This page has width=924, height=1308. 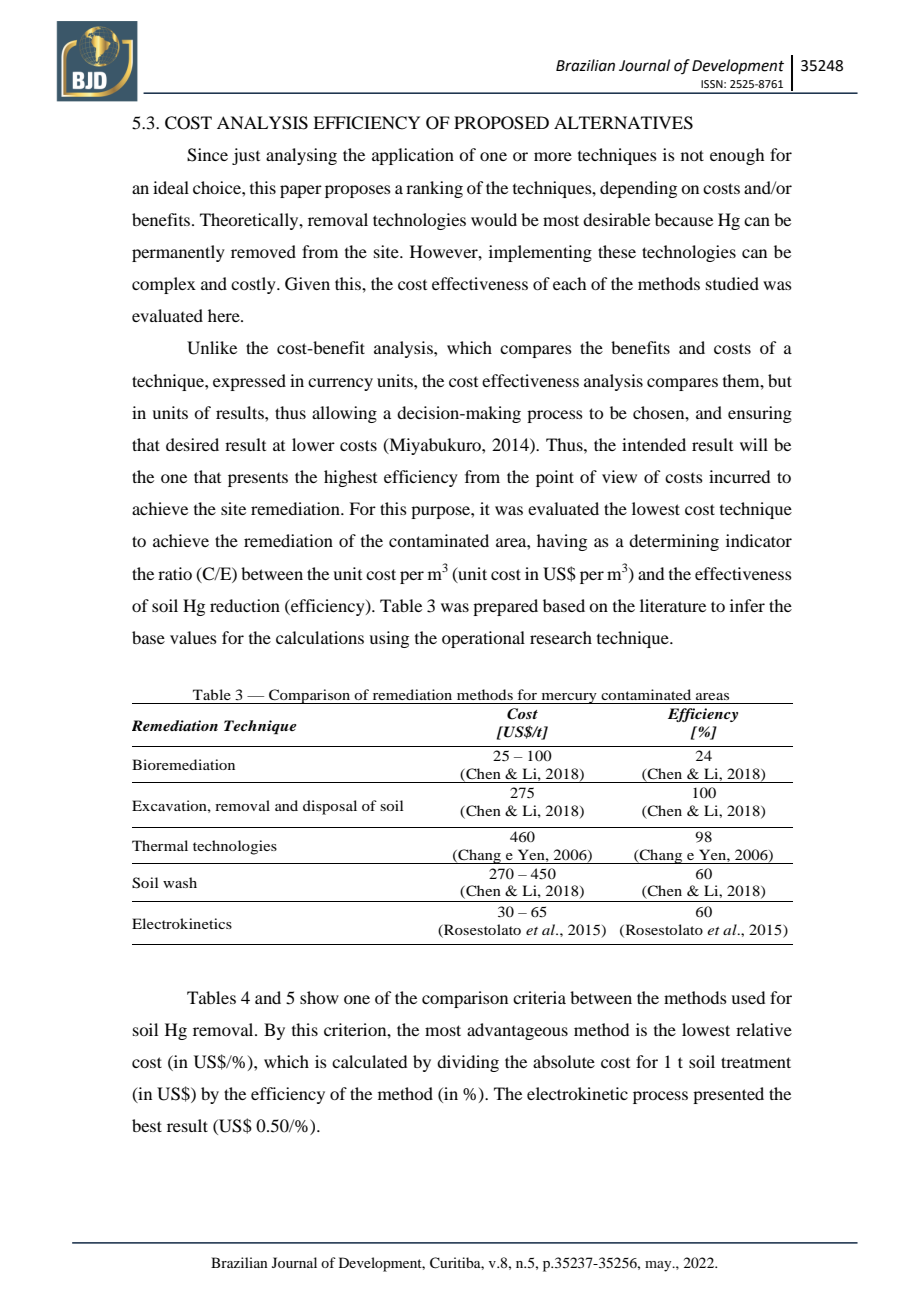 I want to click on dividing, so click(x=468, y=1063).
